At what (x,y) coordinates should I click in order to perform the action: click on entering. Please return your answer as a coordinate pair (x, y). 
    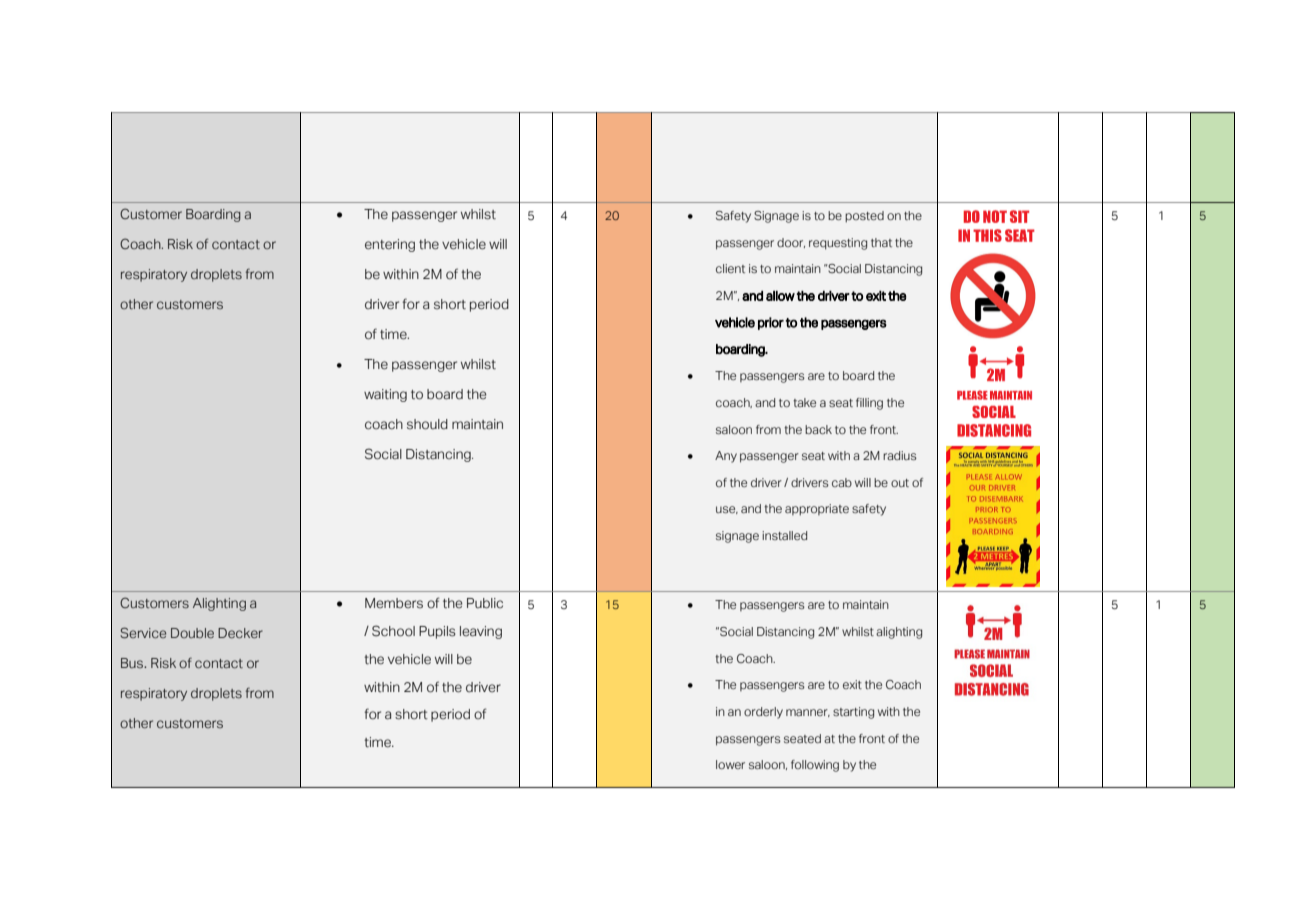
    Looking at the image, I should click on (390, 245).
